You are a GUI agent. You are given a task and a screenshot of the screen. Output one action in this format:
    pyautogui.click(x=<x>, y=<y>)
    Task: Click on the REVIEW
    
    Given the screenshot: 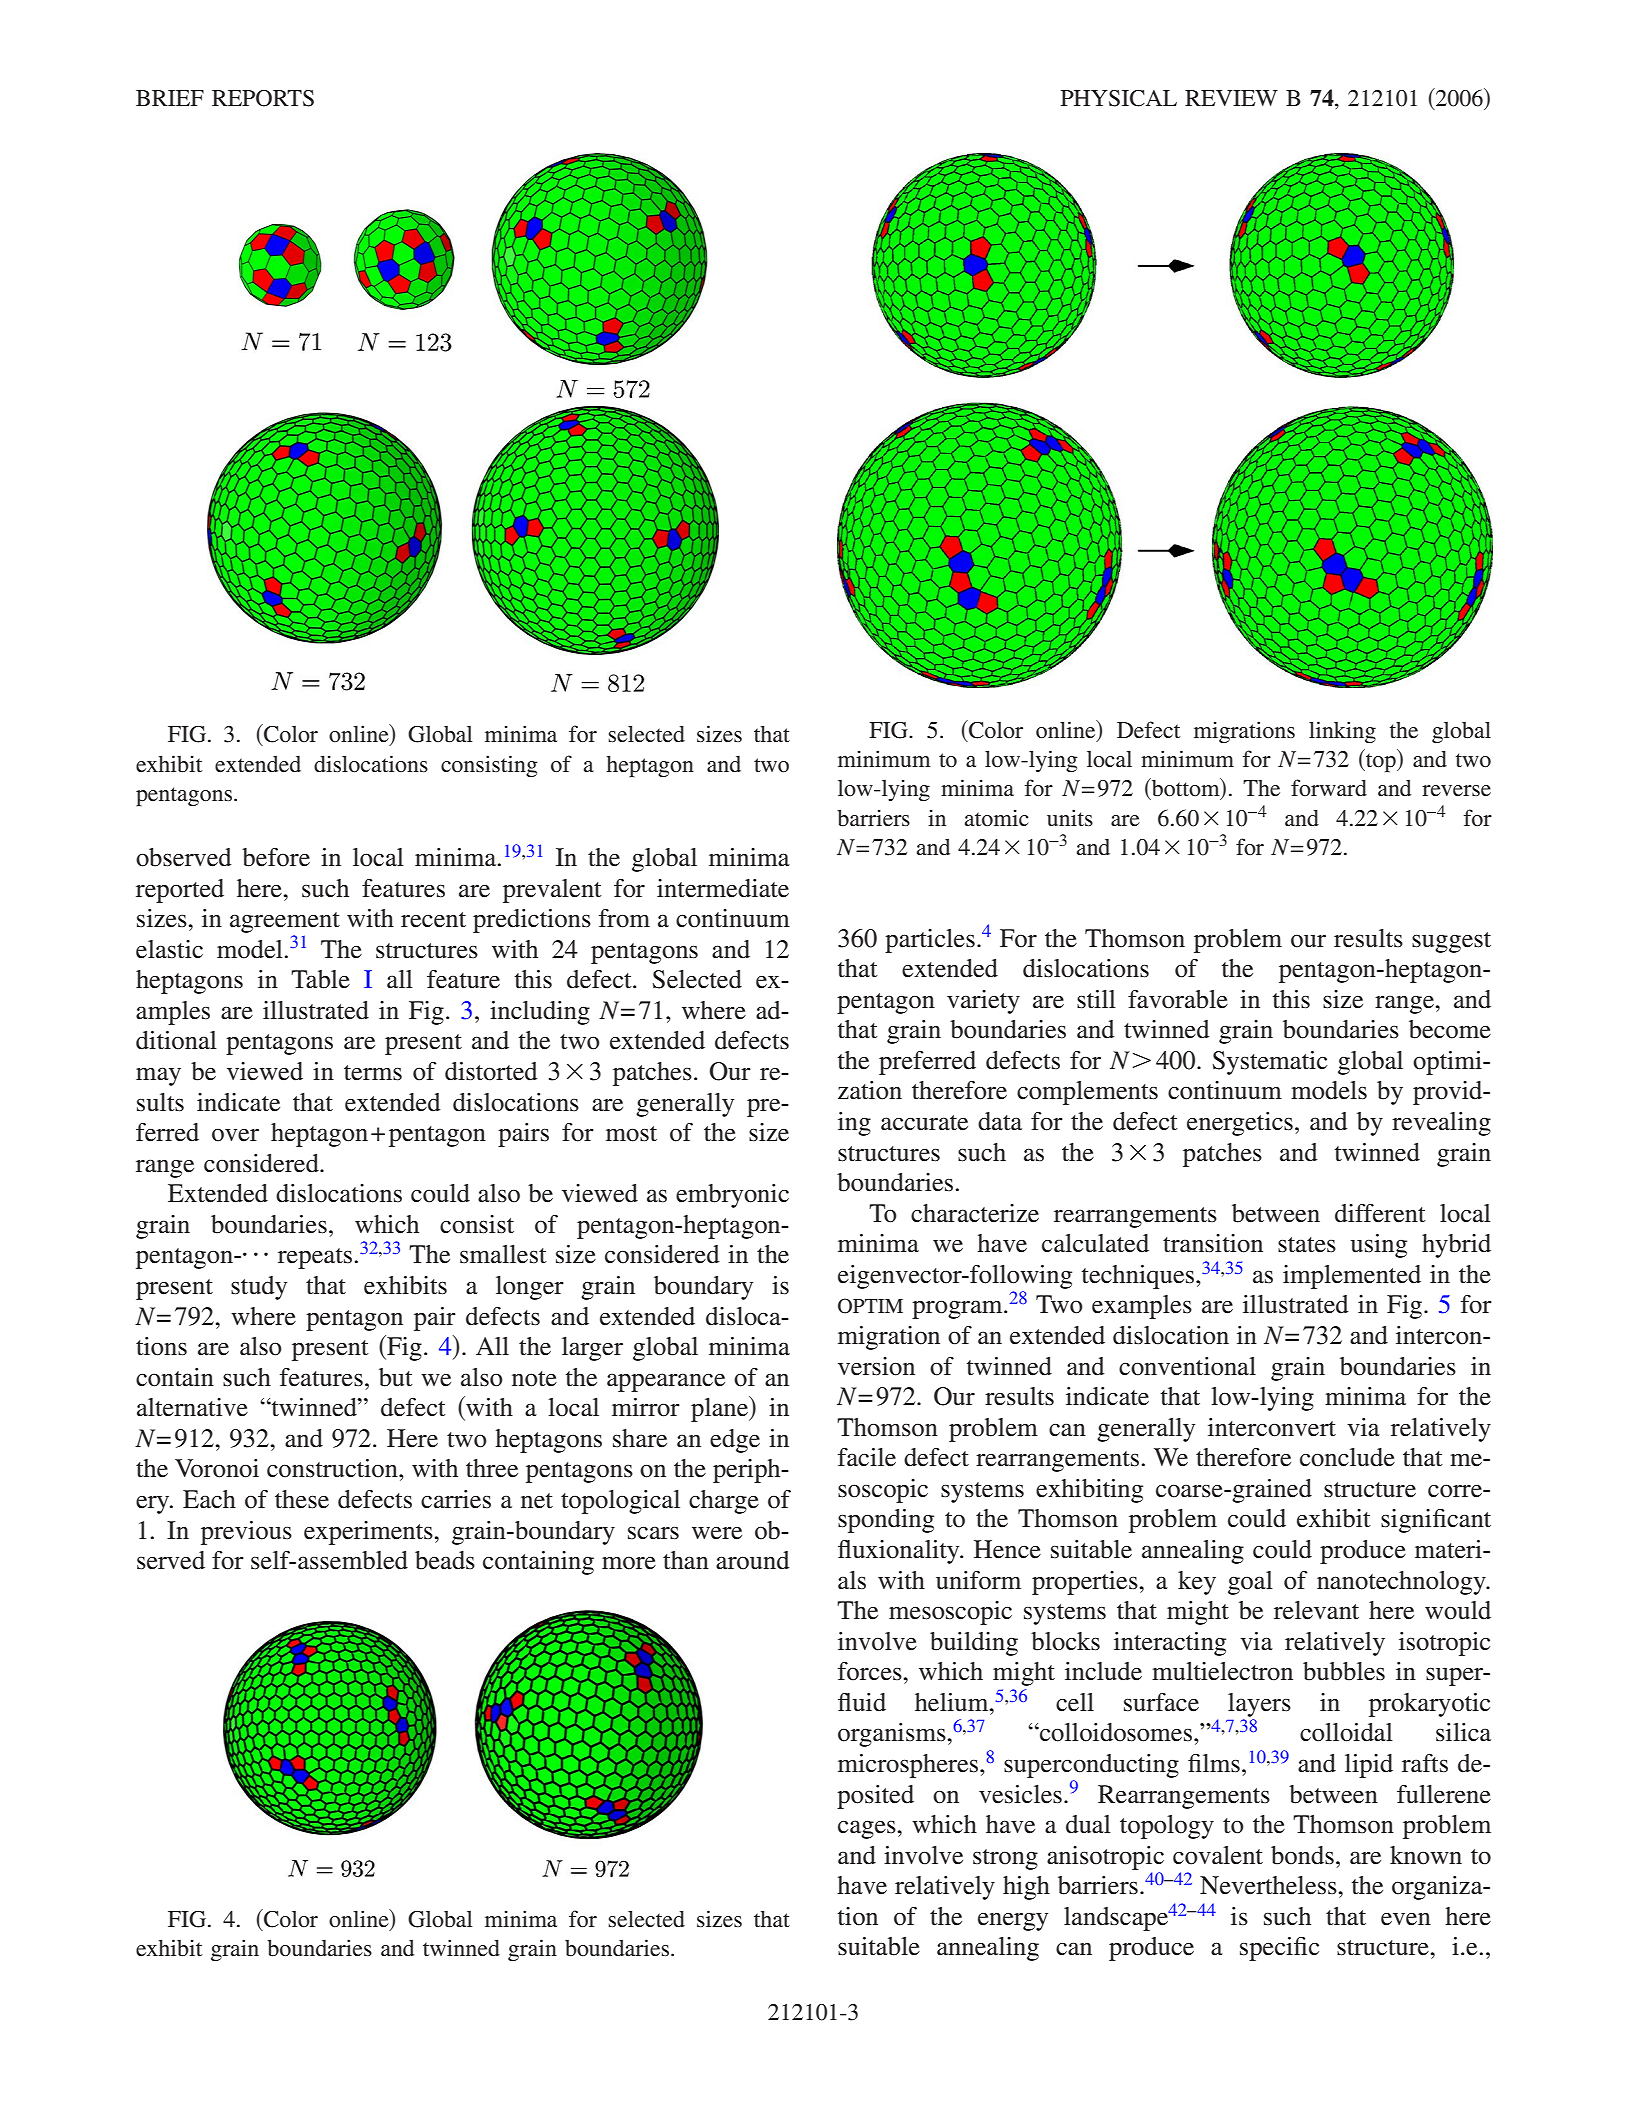 What is the action you would take?
    pyautogui.click(x=1231, y=98)
